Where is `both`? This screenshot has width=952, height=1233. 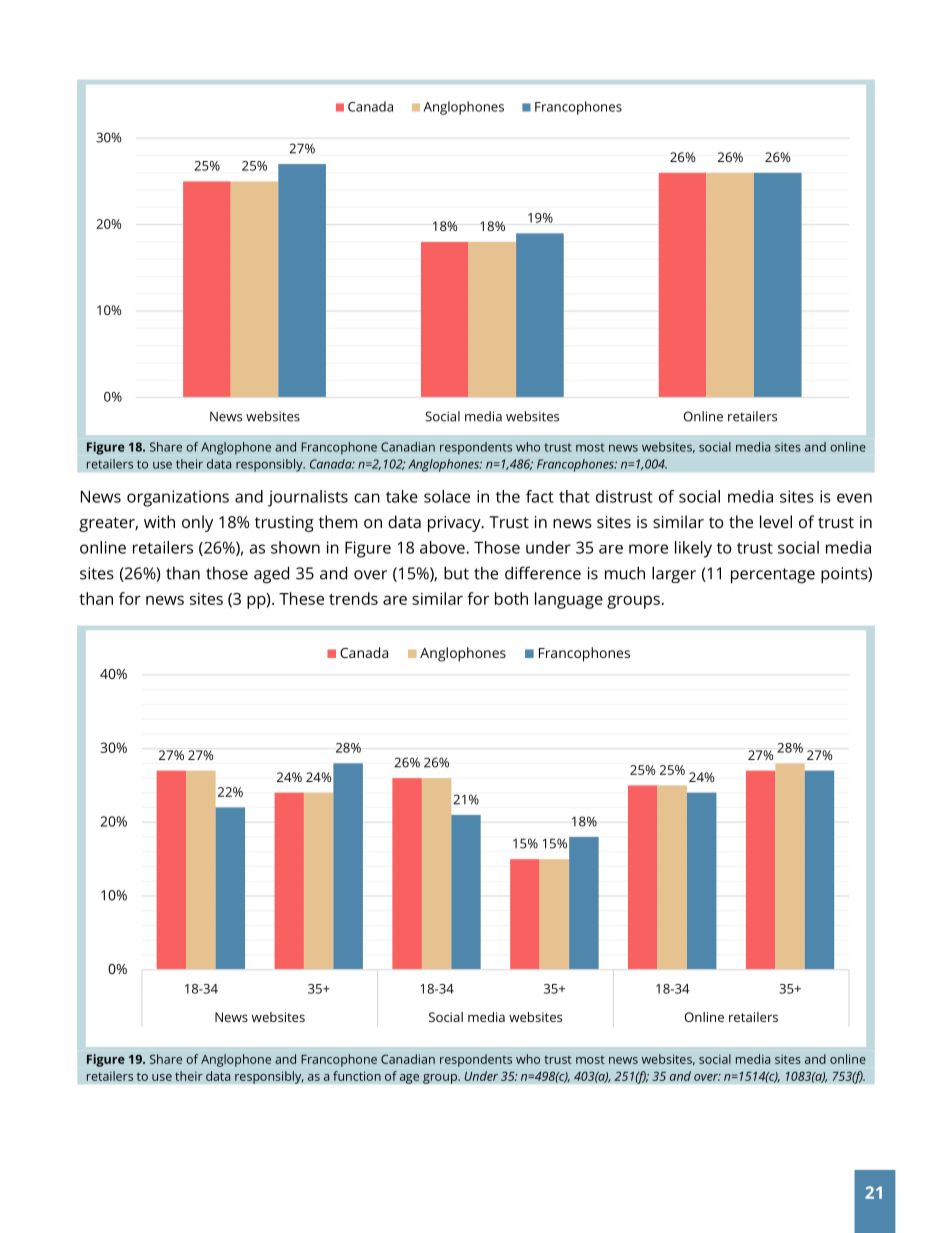 both is located at coordinates (511, 598).
